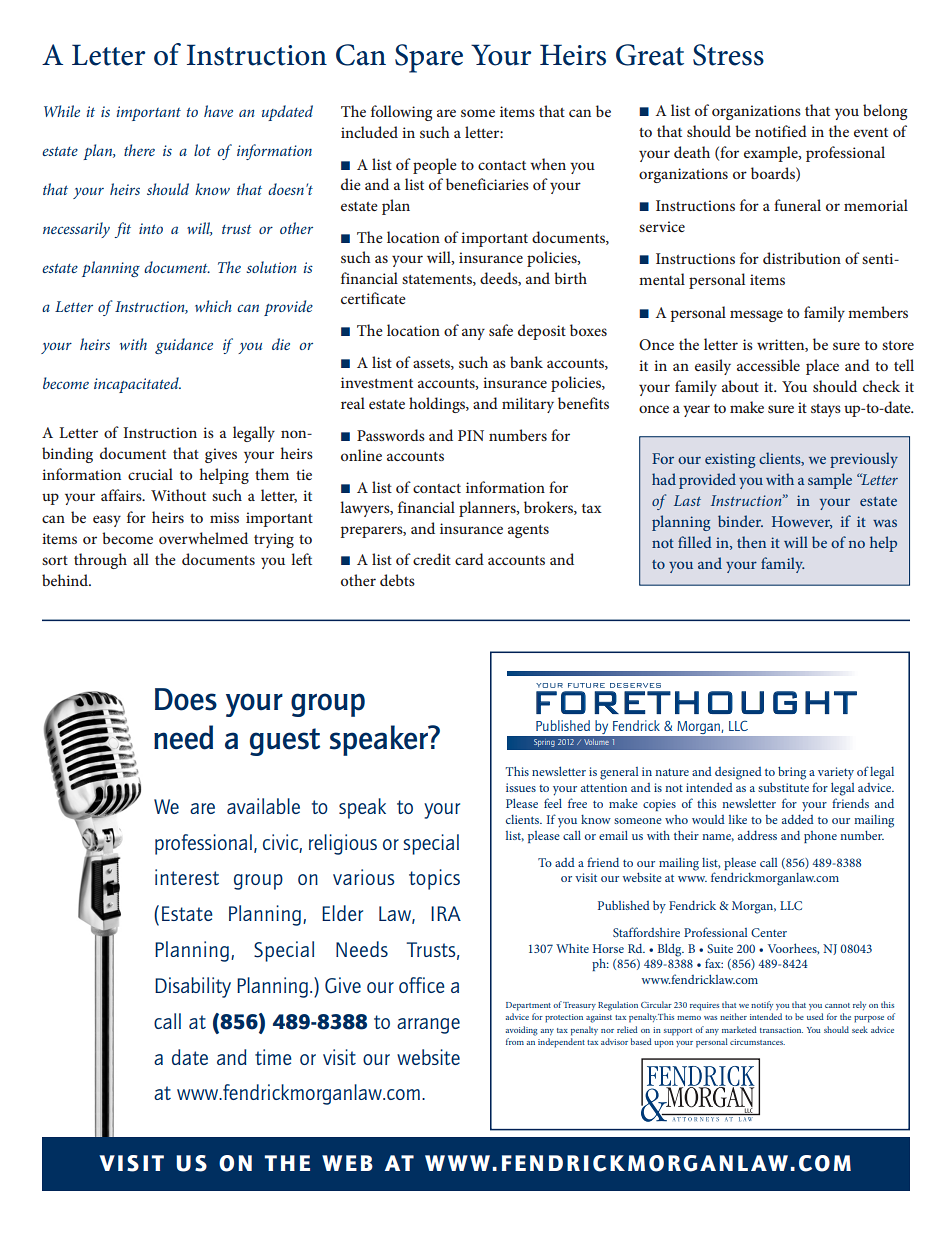  Describe the element at coordinates (184, 346) in the document. I see `guidance` at that location.
